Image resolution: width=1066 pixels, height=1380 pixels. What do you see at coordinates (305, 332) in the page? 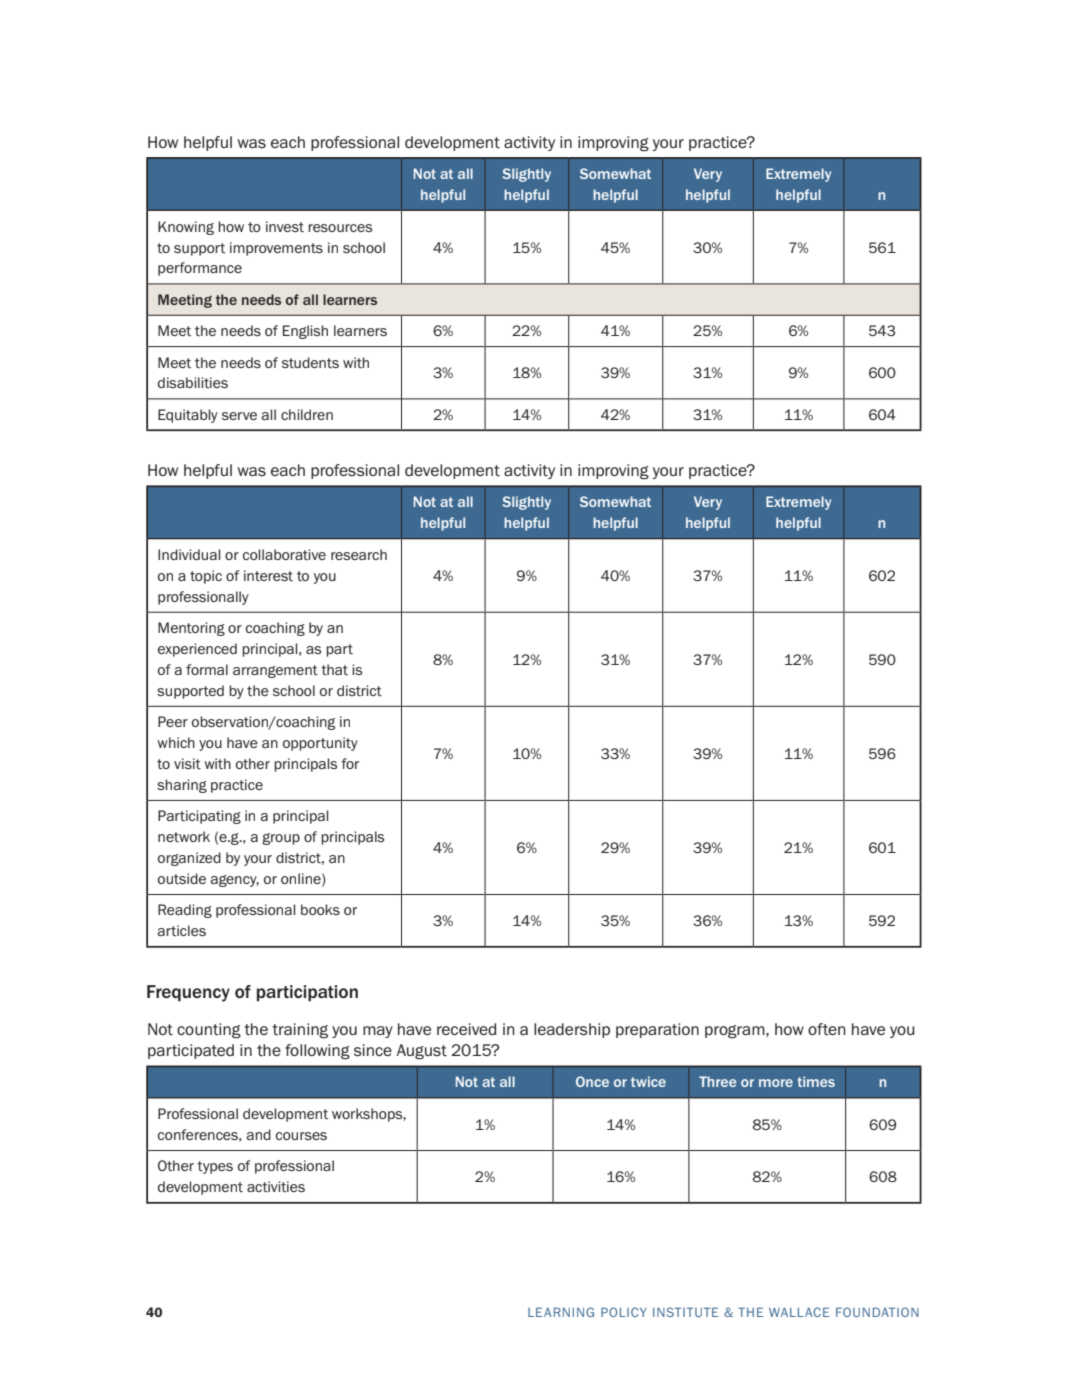
I see `English` at bounding box center [305, 332].
